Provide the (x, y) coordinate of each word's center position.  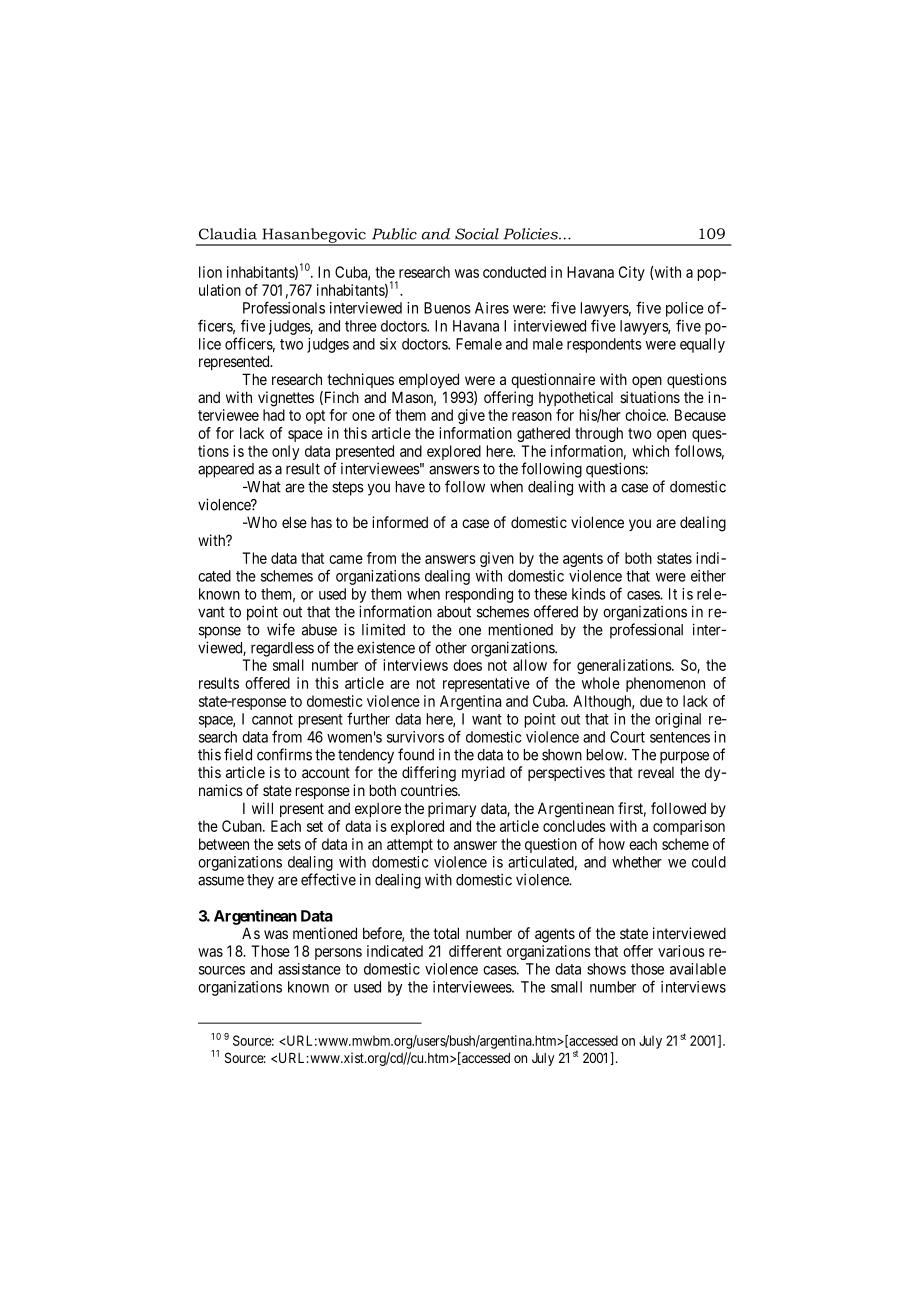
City (632, 273)
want (487, 719)
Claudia (228, 234)
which (650, 451)
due (651, 701)
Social (477, 234)
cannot (272, 719)
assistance (309, 969)
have (410, 487)
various (681, 951)
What (263, 487)
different (475, 951)
